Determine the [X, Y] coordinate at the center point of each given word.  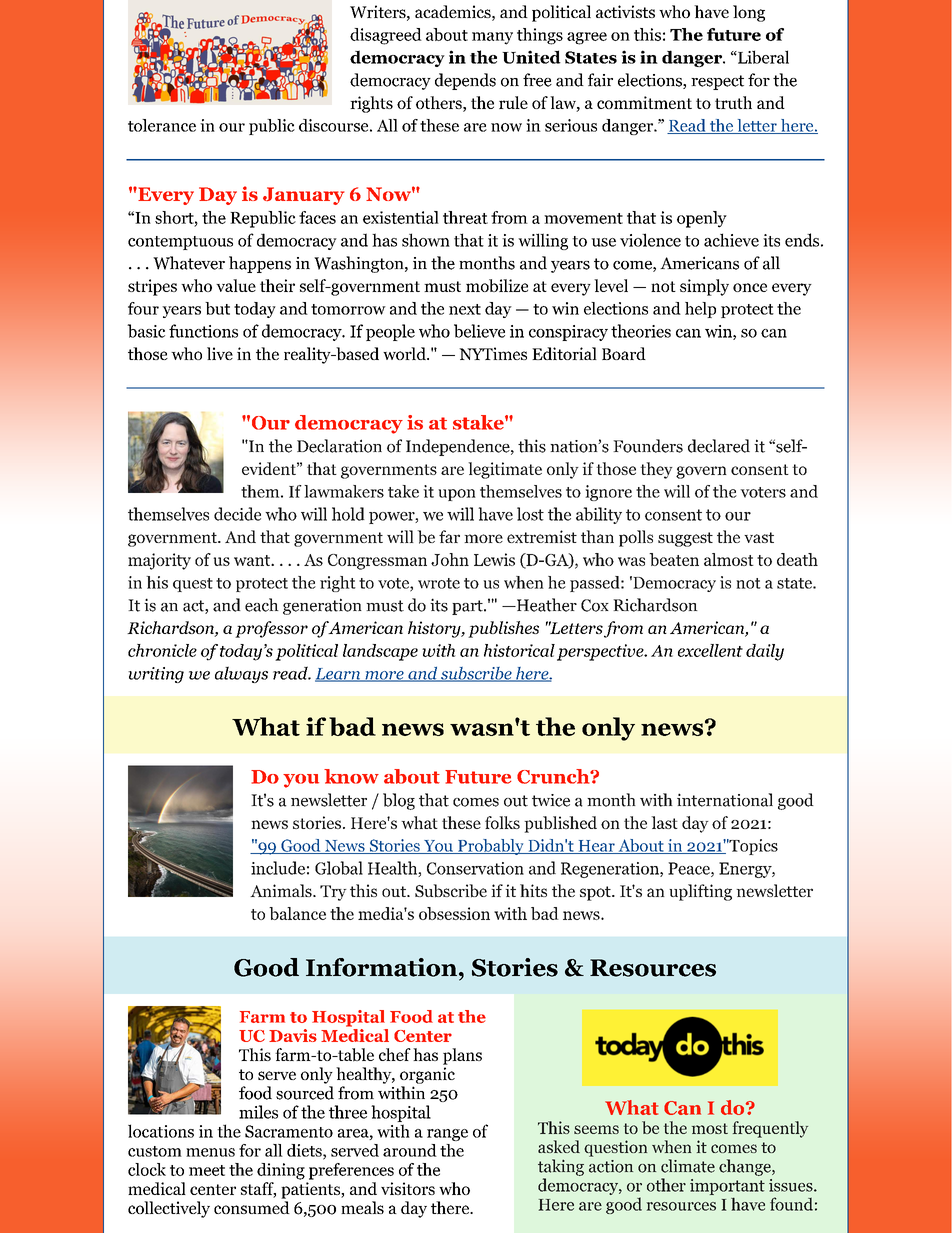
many [492, 38]
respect [717, 82]
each [262, 605]
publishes [503, 629]
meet [207, 1170]
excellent [710, 650]
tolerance [162, 125]
